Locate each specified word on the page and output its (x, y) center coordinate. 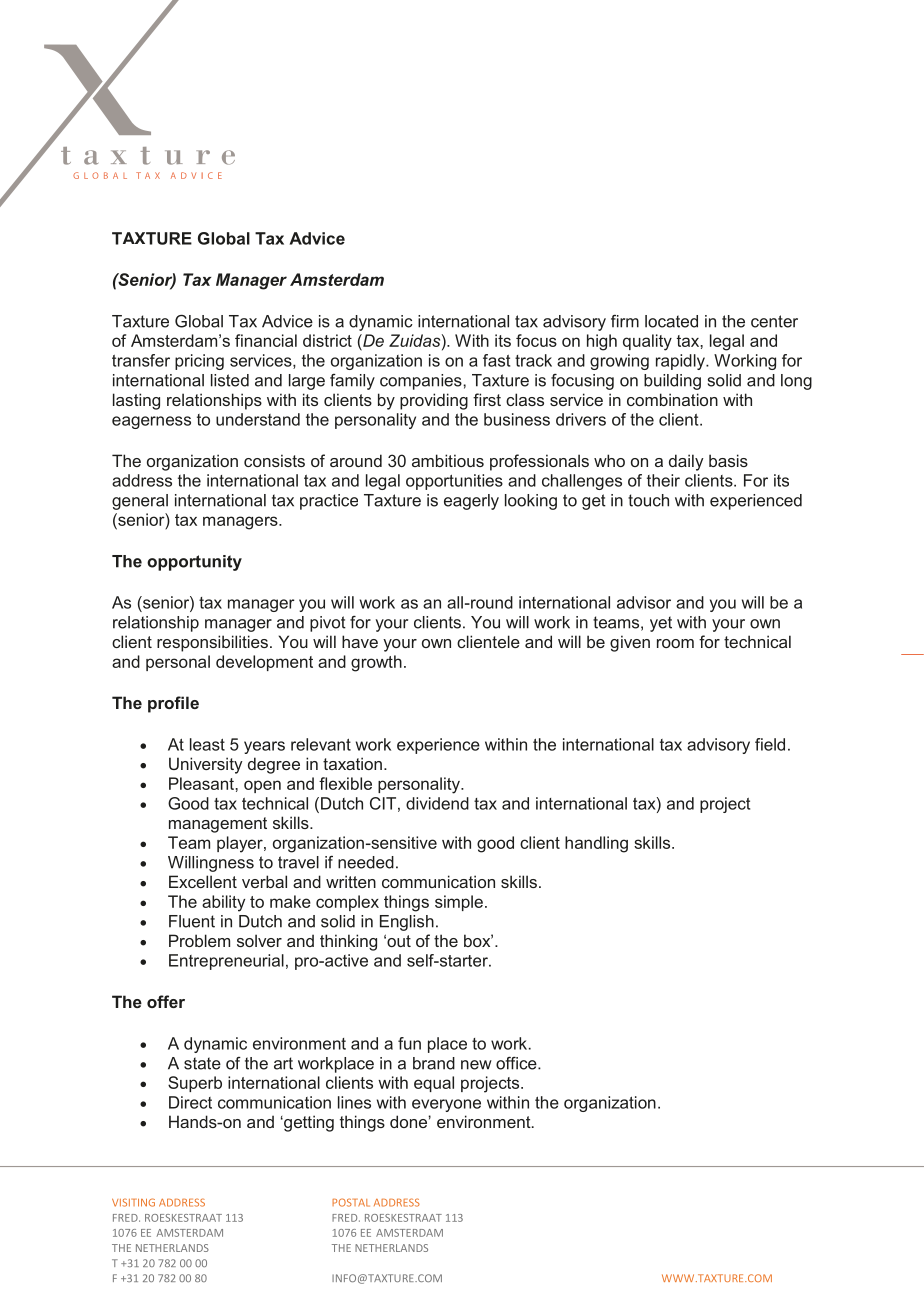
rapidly (681, 362)
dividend (437, 803)
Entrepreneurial (226, 962)
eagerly (471, 502)
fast (496, 360)
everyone (446, 1105)
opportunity (194, 563)
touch (648, 500)
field (770, 744)
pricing (199, 362)
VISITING (133, 1202)
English (407, 923)
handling (596, 844)
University (206, 765)
